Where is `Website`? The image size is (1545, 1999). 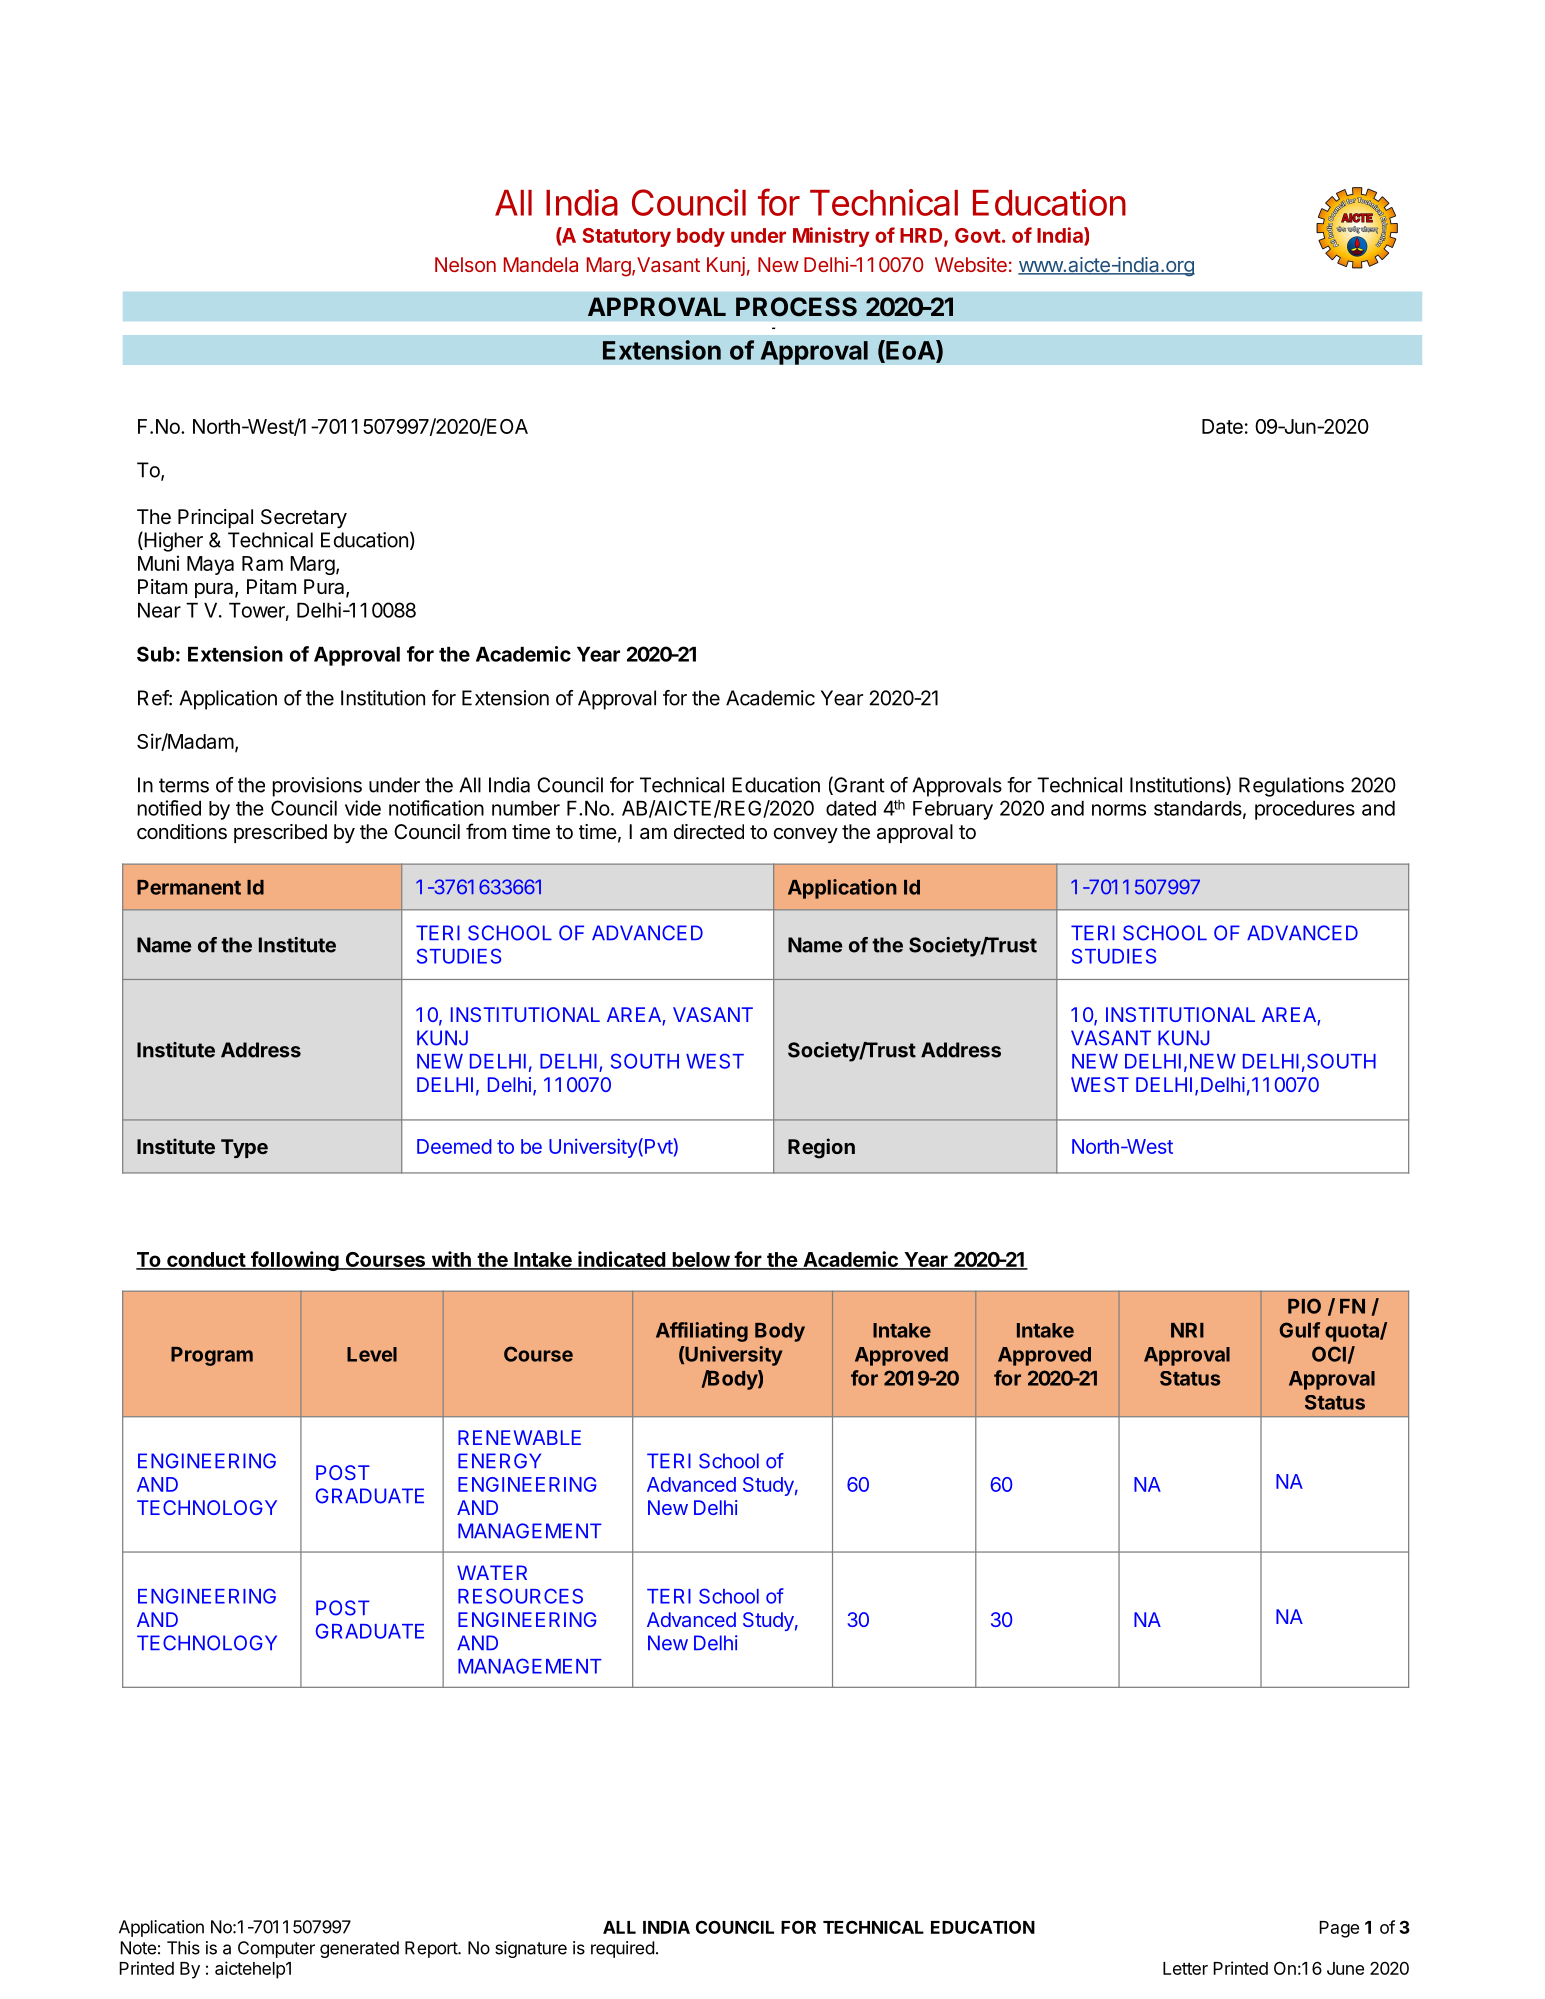
Website is located at coordinates (971, 264).
